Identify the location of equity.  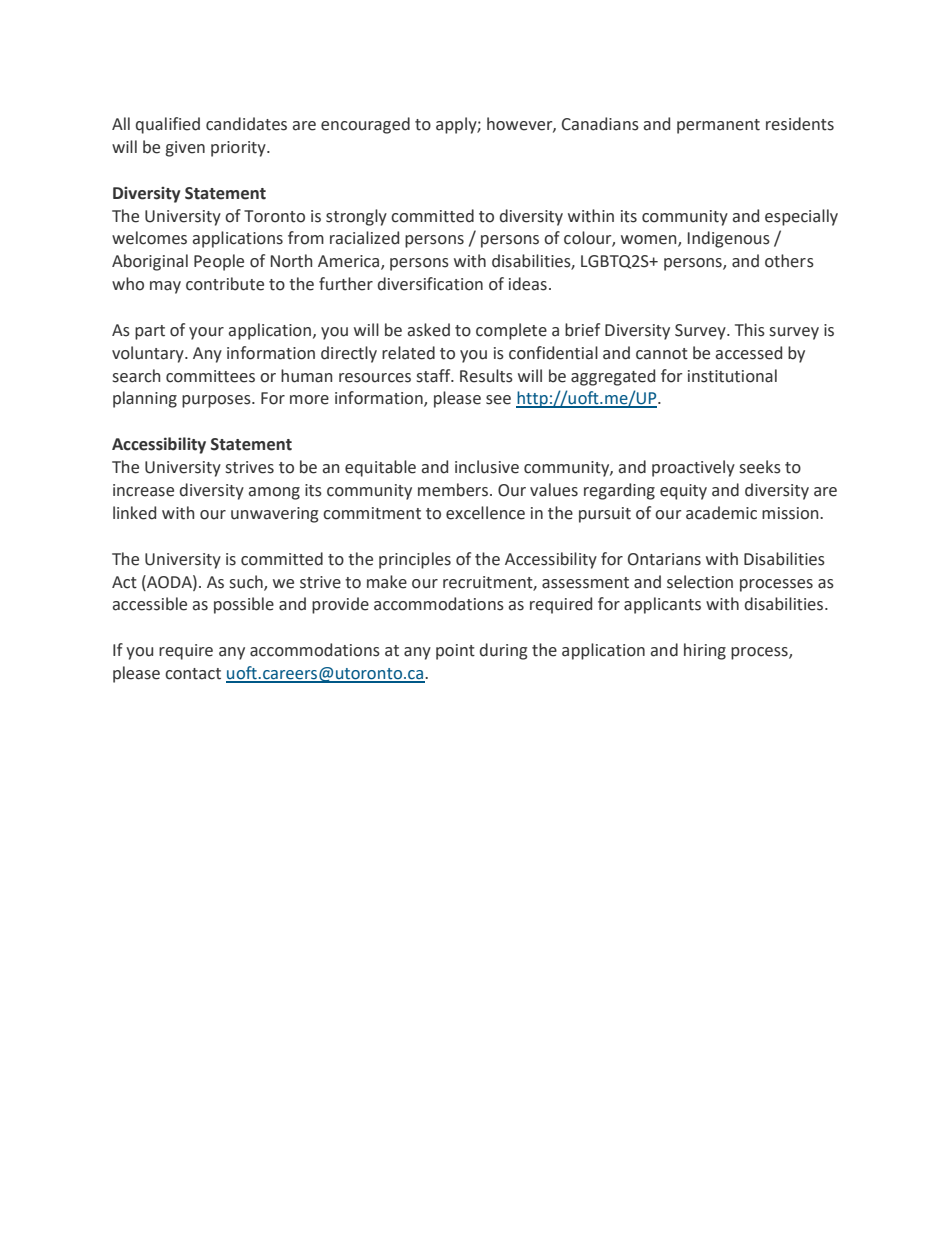
(683, 492).
